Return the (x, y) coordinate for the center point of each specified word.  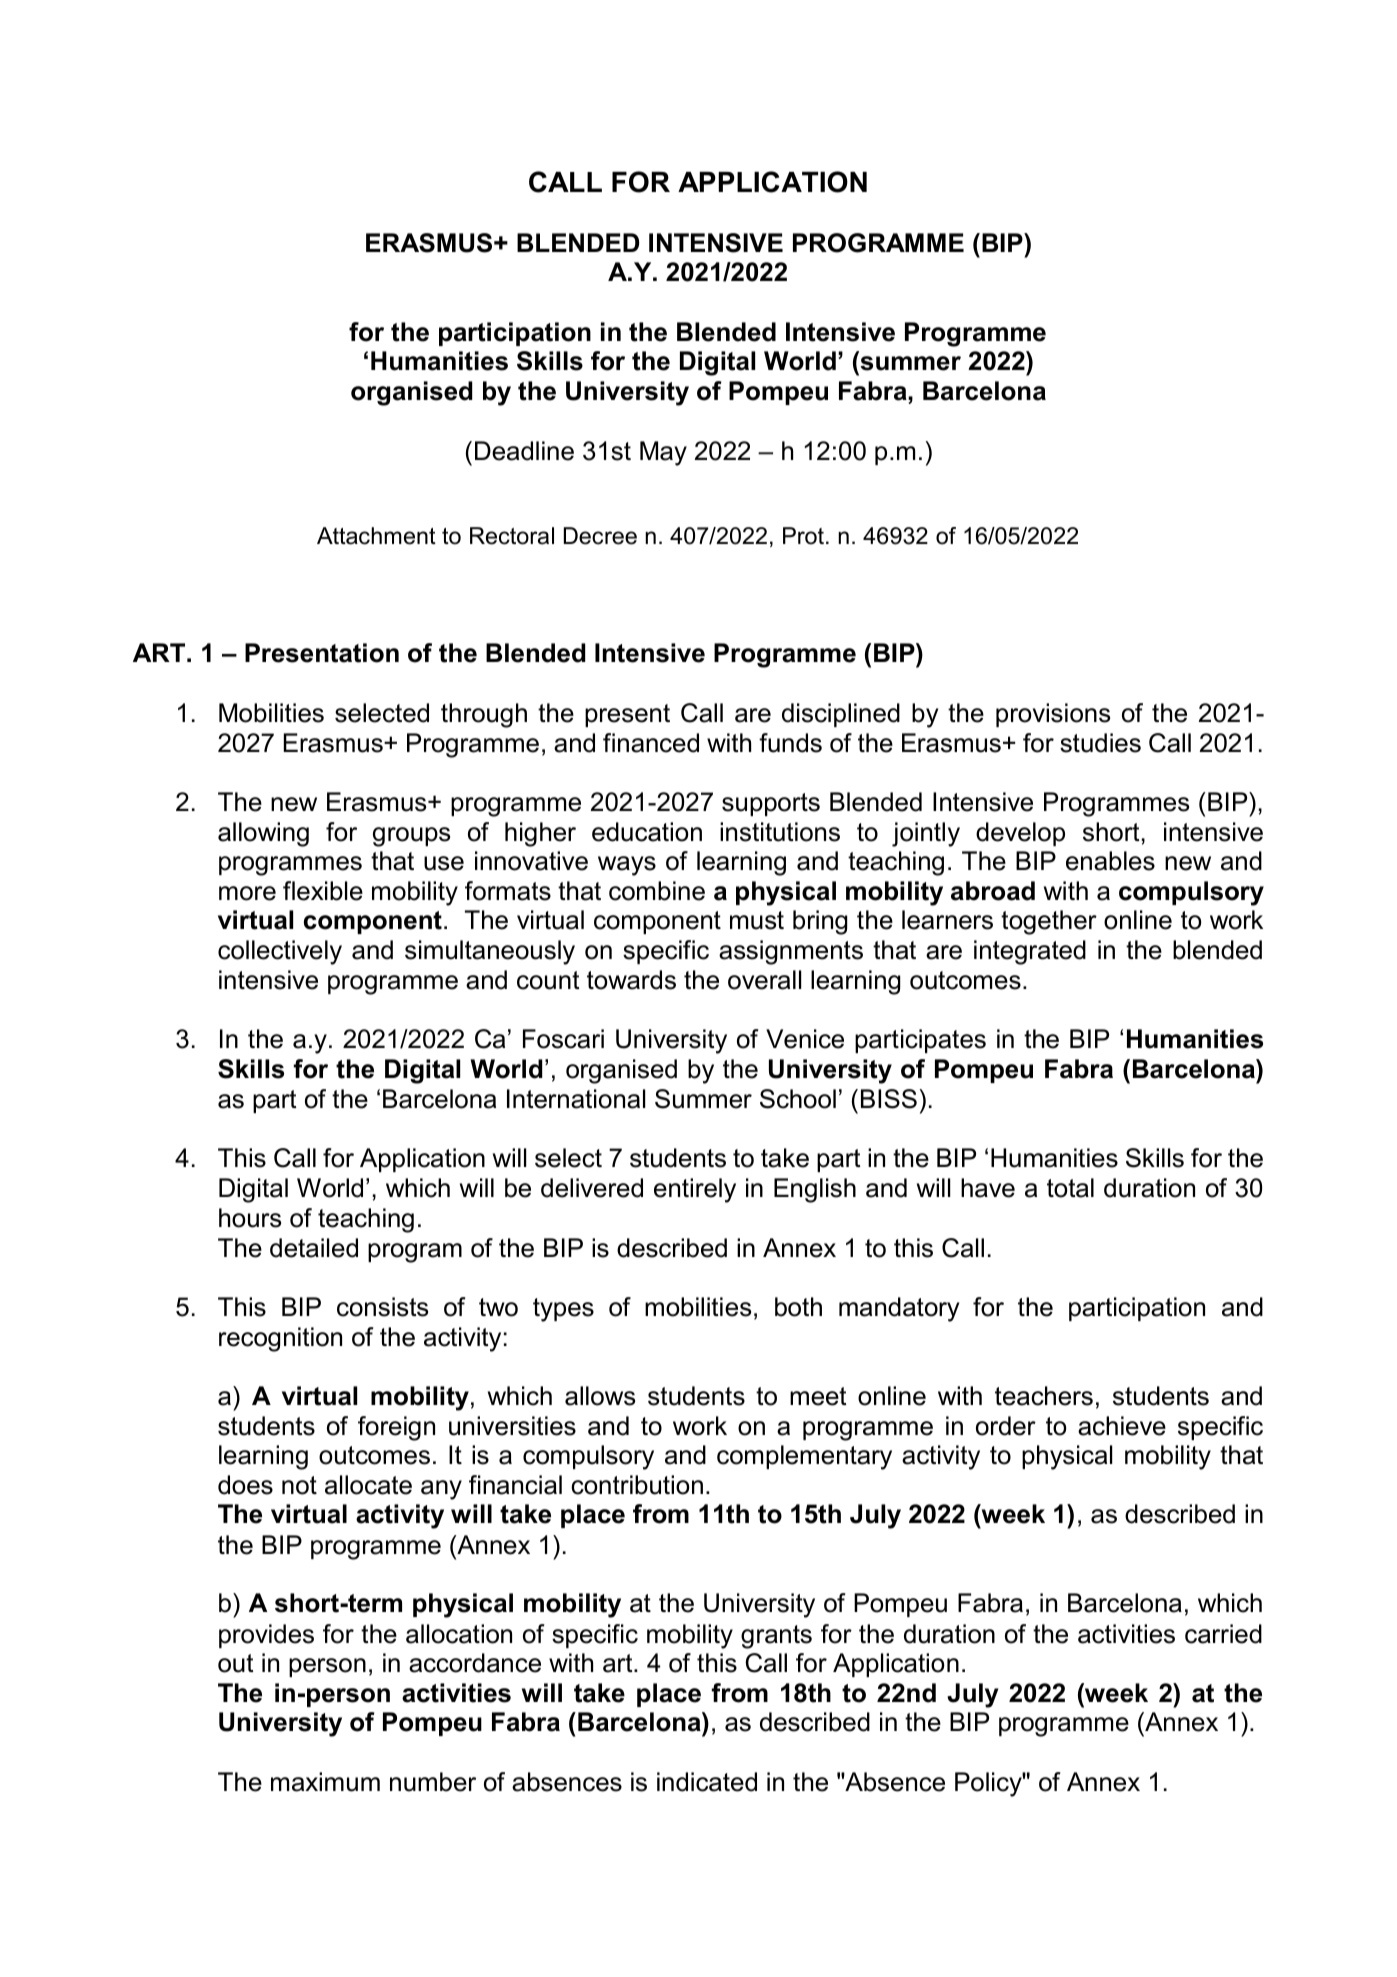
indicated (707, 1782)
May (663, 453)
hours (250, 1218)
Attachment (376, 536)
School (798, 1099)
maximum (325, 1782)
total (1070, 1188)
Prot (805, 536)
